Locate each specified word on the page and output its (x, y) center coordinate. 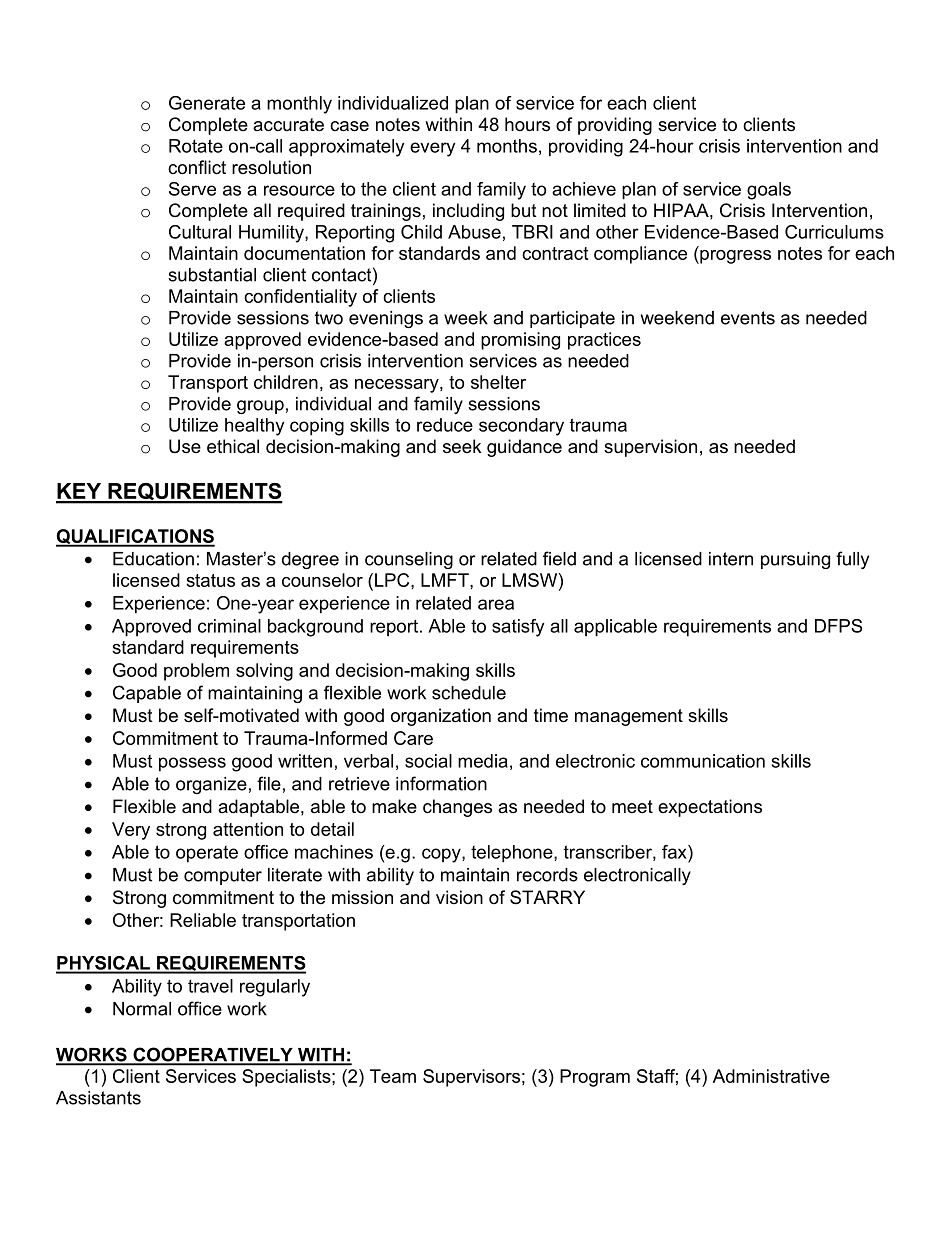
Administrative (771, 1076)
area (496, 604)
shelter (498, 382)
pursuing (795, 560)
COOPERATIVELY (213, 1055)
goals (769, 191)
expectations (710, 808)
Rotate (196, 146)
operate (207, 854)
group (260, 407)
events (748, 318)
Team (393, 1076)
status (210, 580)
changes (457, 808)
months (507, 146)
